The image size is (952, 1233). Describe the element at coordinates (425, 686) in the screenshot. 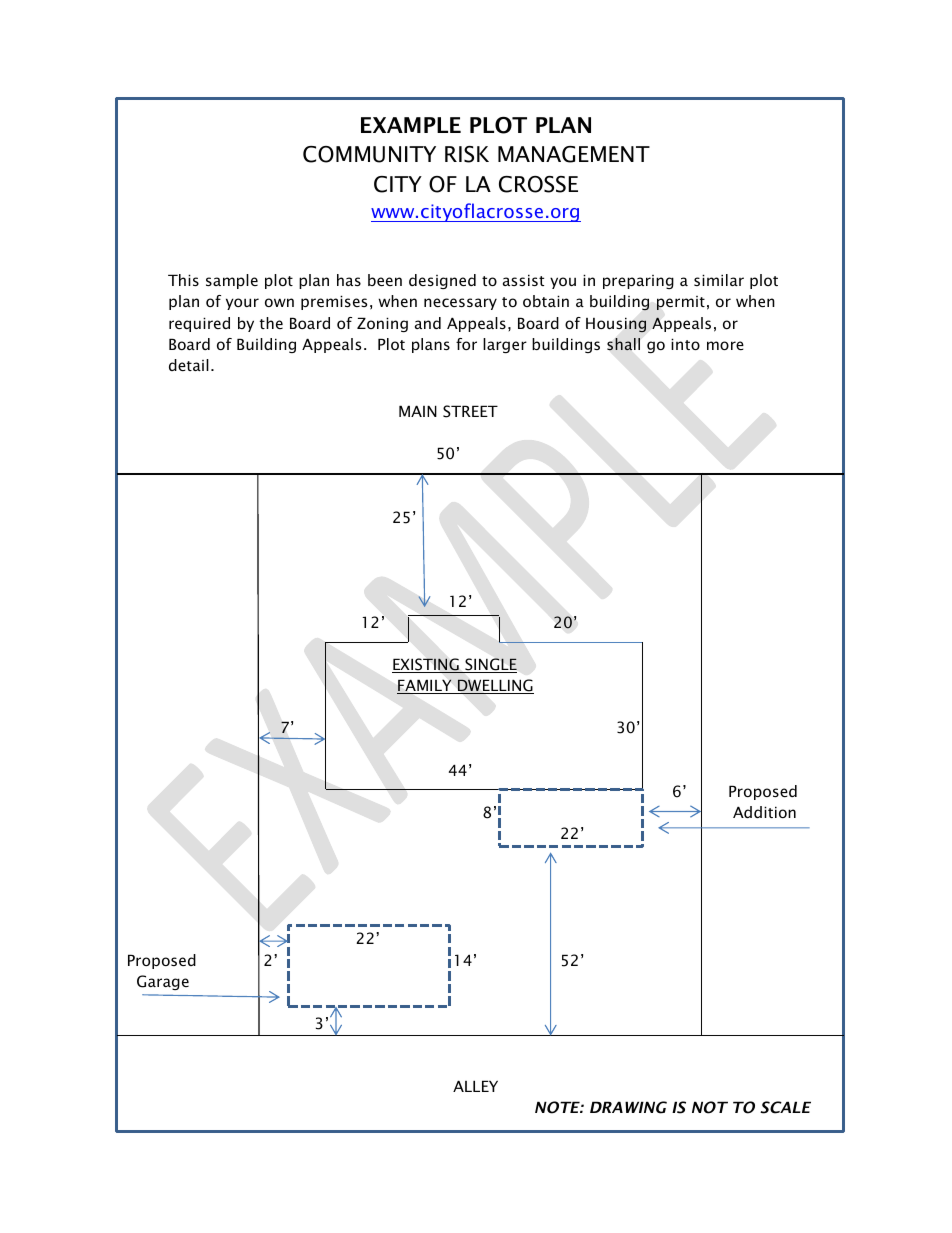

I see `FAMILY` at that location.
